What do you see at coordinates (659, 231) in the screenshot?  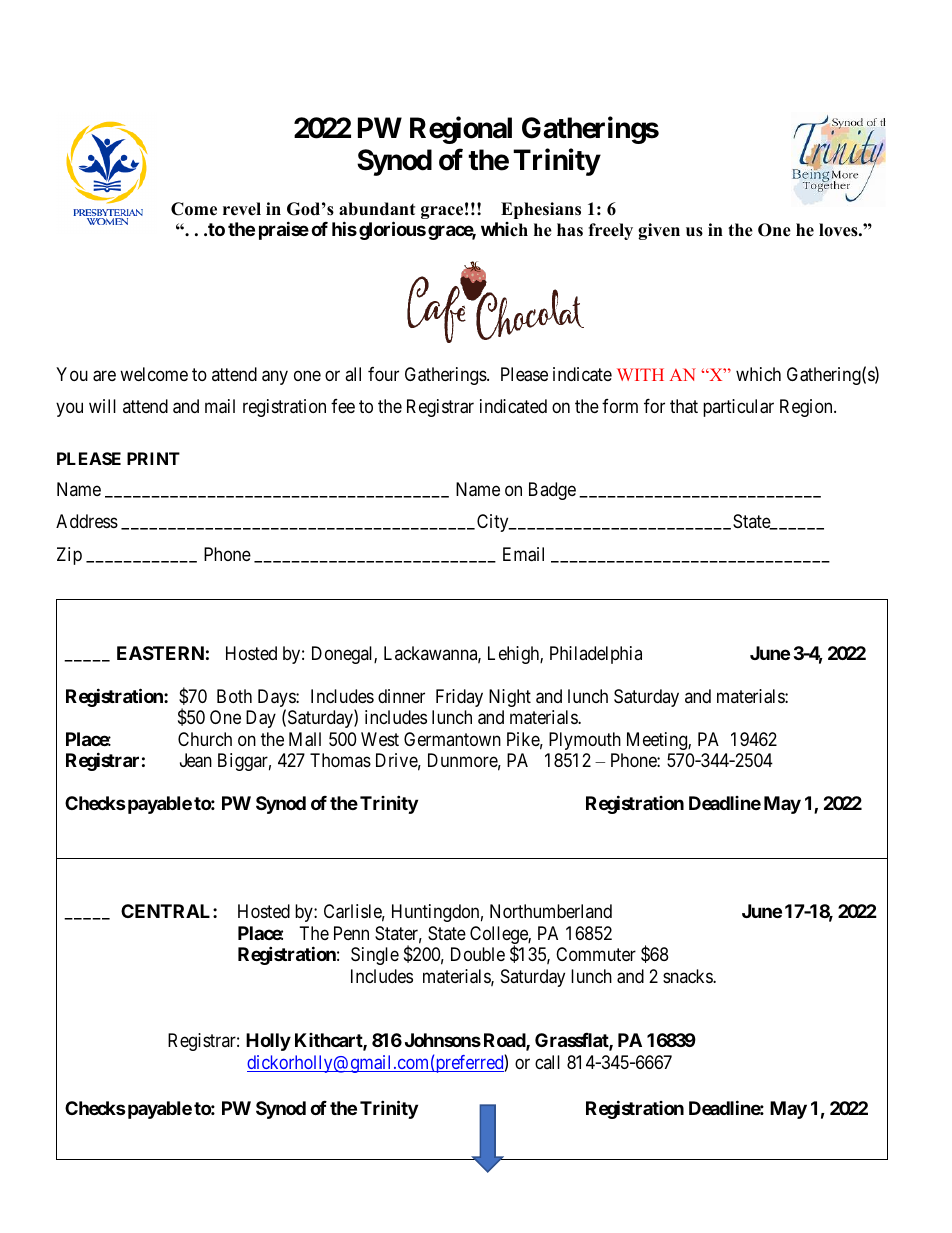 I see `given` at bounding box center [659, 231].
